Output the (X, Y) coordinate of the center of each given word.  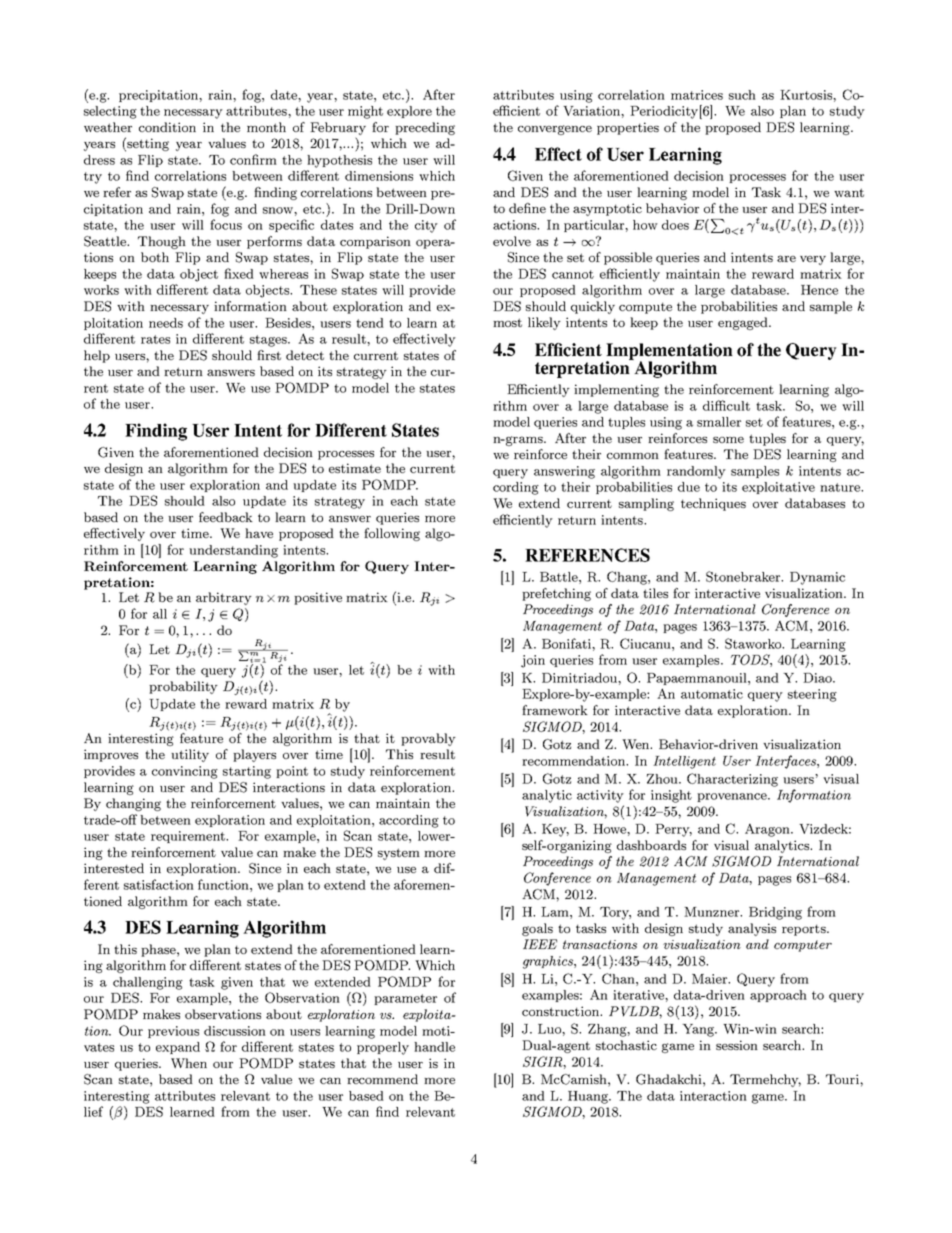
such (742, 95)
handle (434, 1047)
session (737, 1045)
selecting (110, 112)
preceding (425, 128)
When (189, 1063)
